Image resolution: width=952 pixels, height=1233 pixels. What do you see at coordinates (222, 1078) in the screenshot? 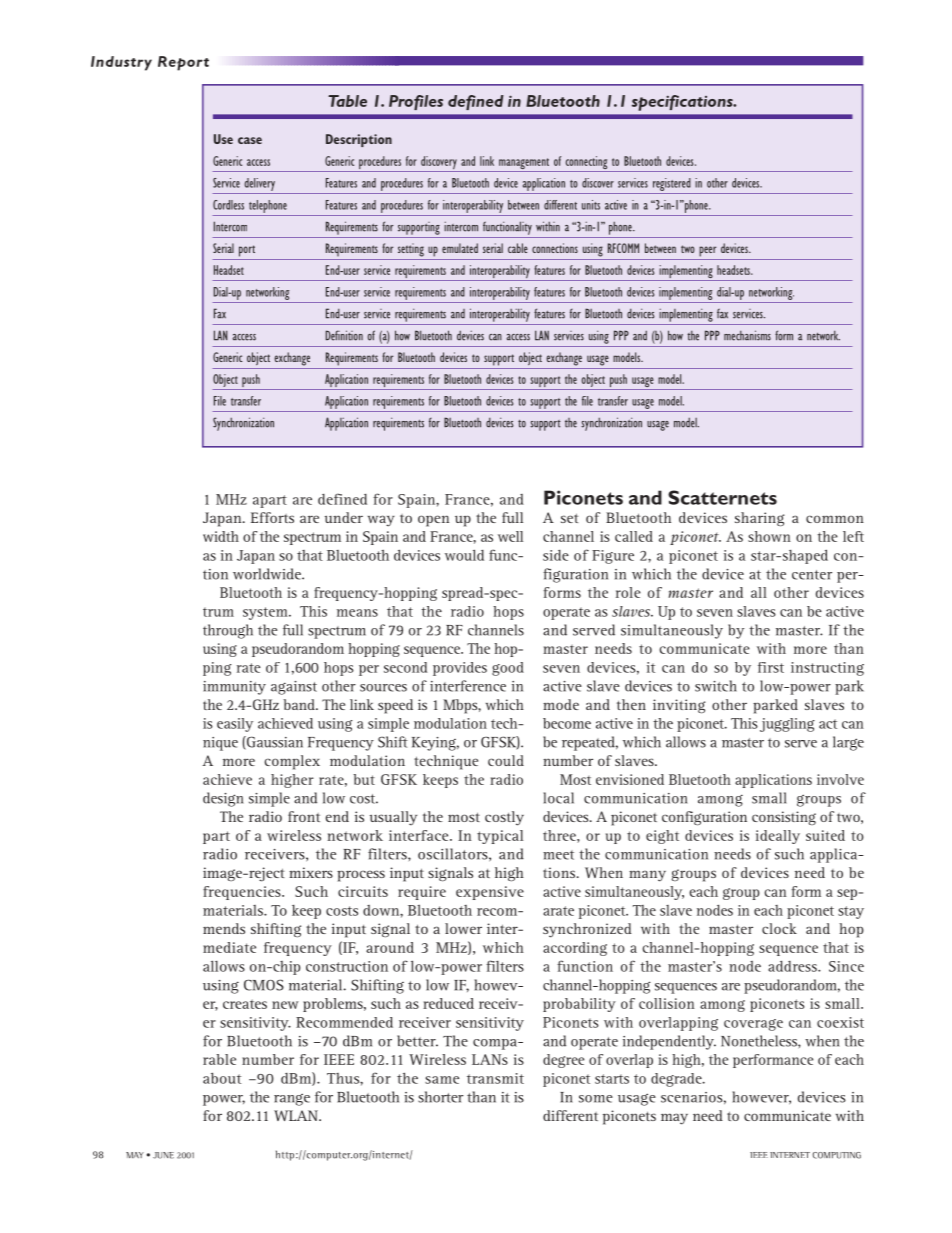
I see `about` at bounding box center [222, 1078].
